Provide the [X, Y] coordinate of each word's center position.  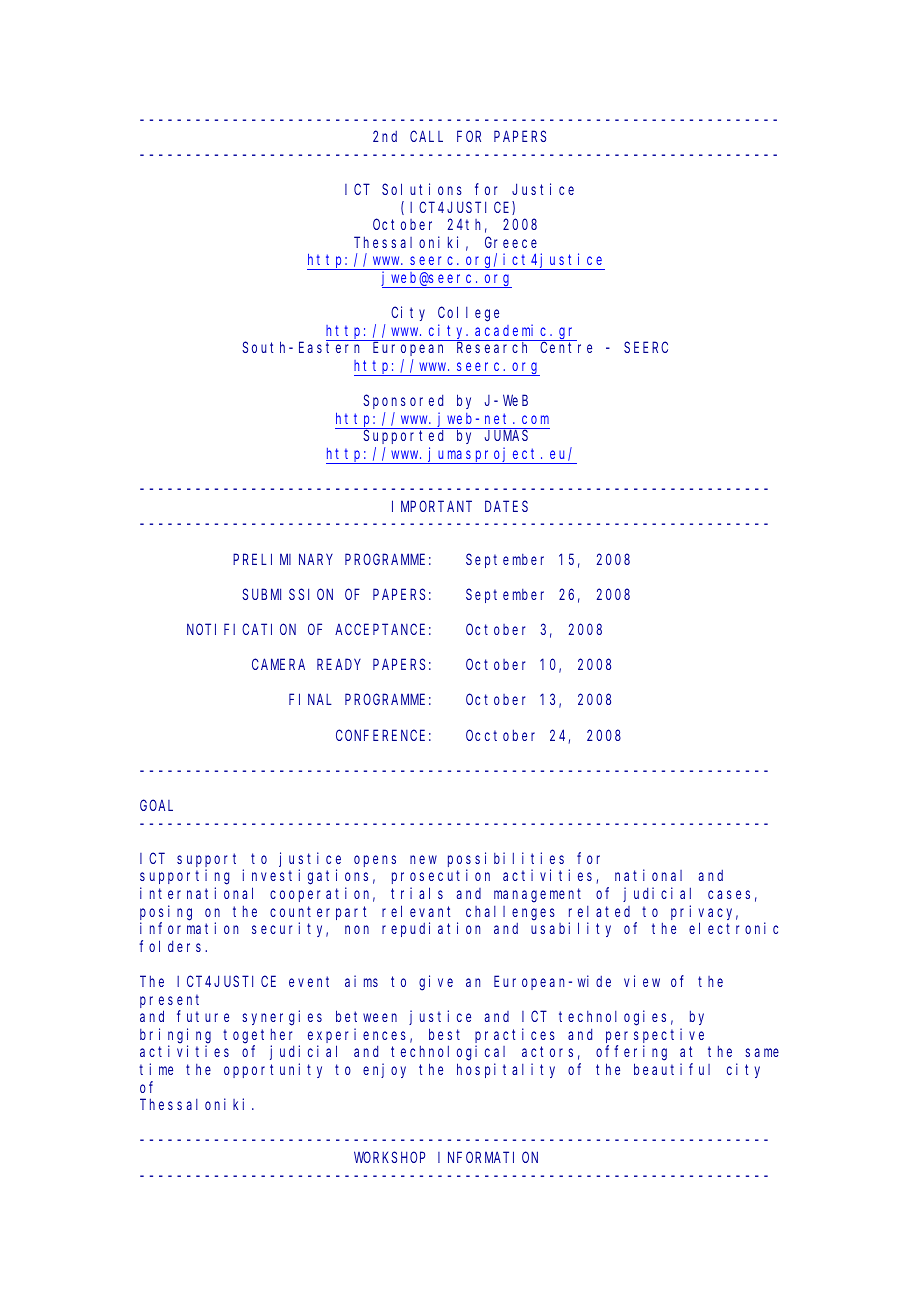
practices [515, 1035]
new [423, 859]
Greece [511, 242]
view [642, 981]
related [599, 911]
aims [361, 981]
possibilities [506, 859]
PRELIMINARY [283, 559]
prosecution [441, 876]
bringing [175, 1036]
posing [166, 913]
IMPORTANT [432, 506]
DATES [506, 506]
